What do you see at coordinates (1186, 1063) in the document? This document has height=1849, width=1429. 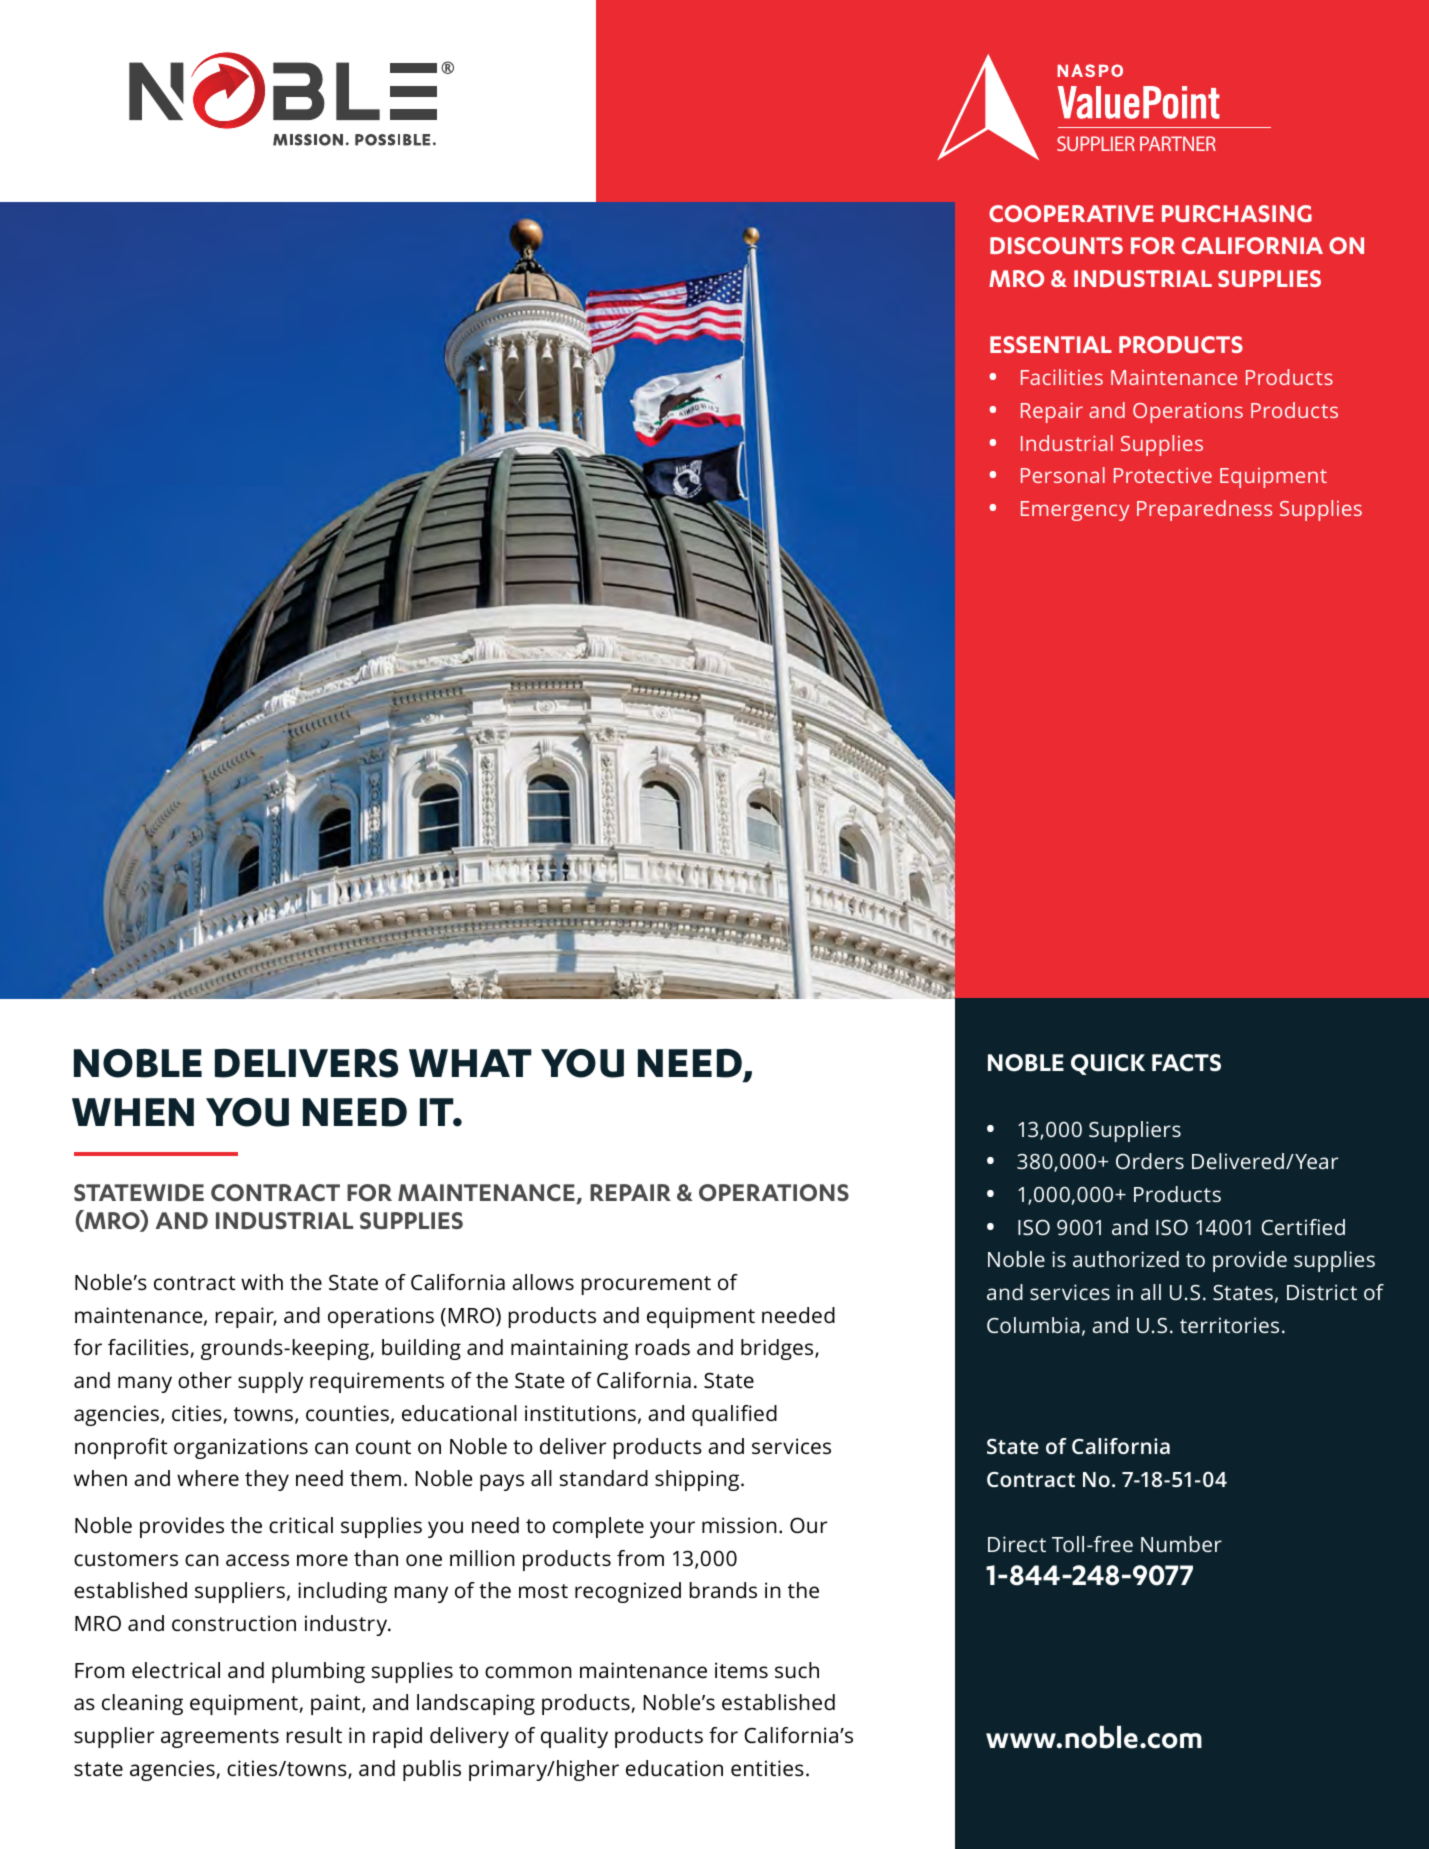 I see `FACTS` at bounding box center [1186, 1063].
